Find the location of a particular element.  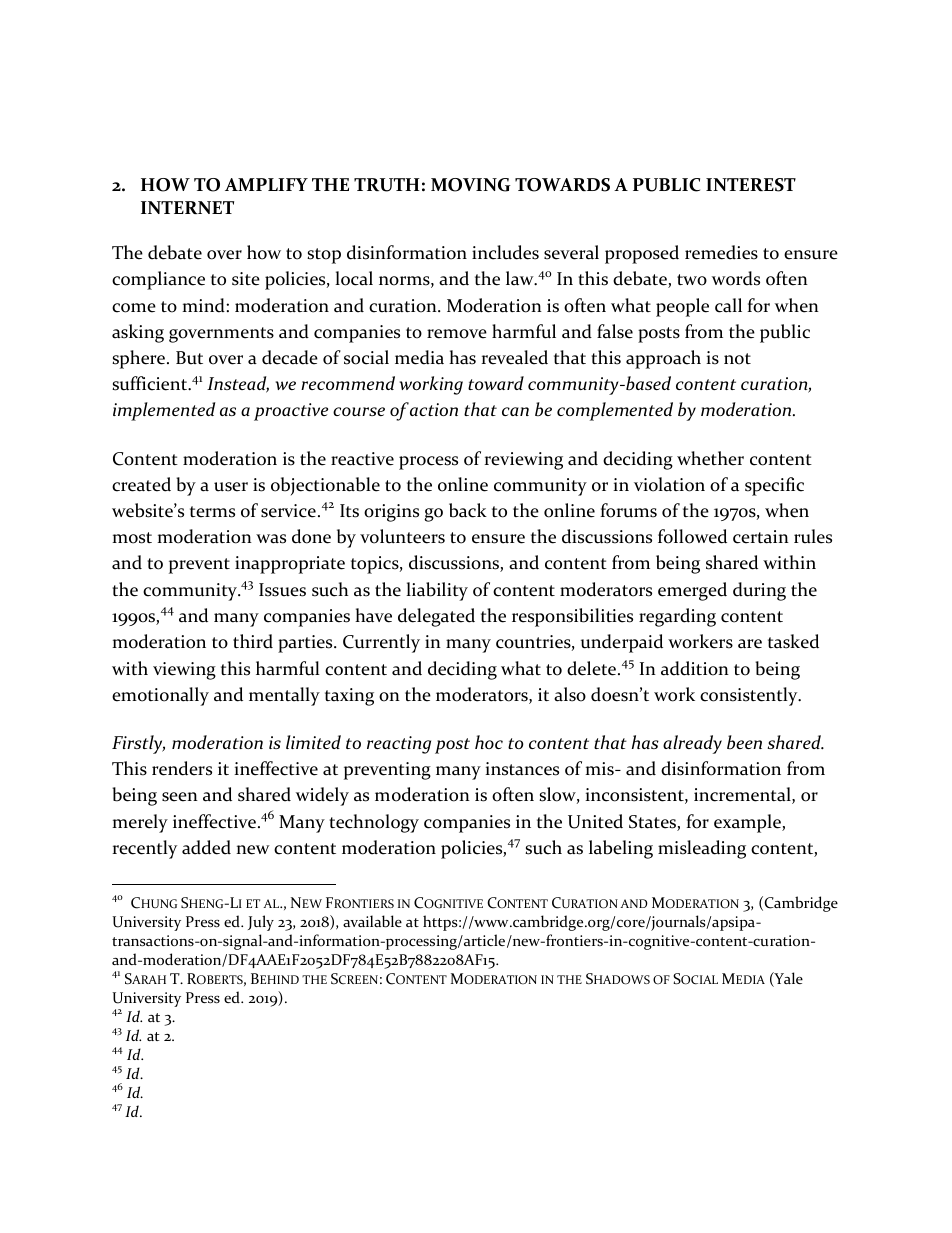

INTERNET is located at coordinates (187, 207).
